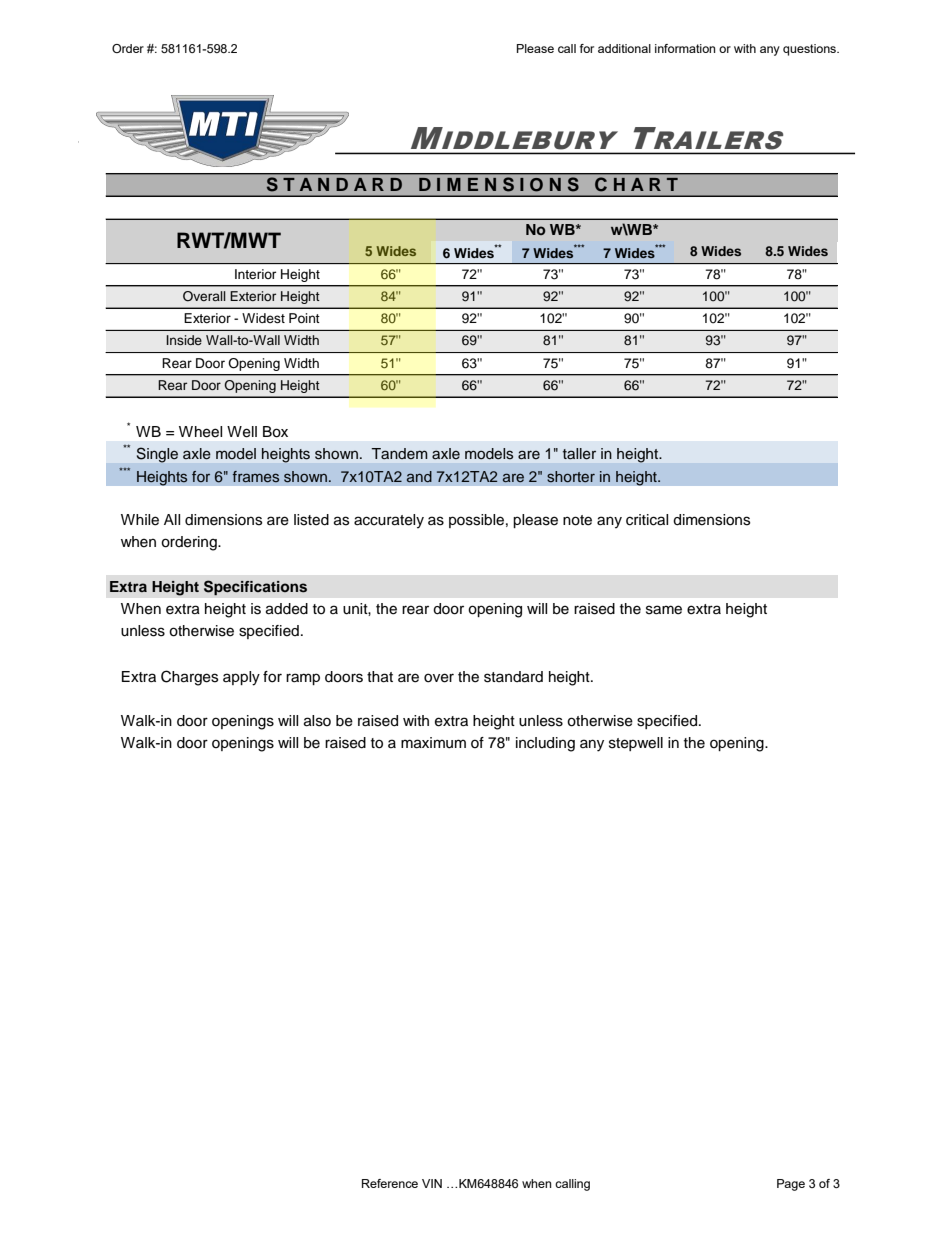 This screenshot has height=1233, width=952. Describe the element at coordinates (255, 274) in the screenshot. I see `Interior` at that location.
